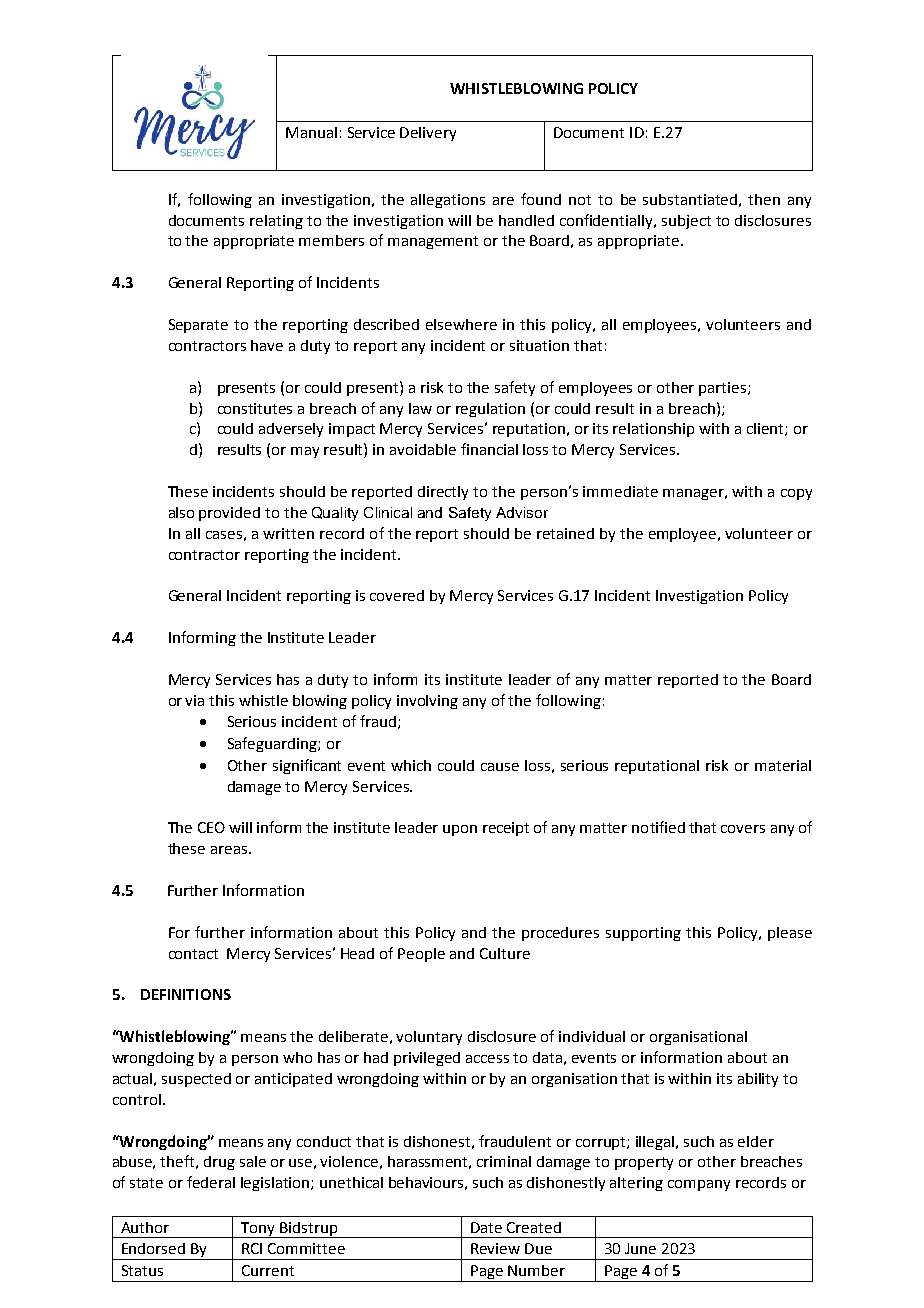 Image resolution: width=924 pixels, height=1308 pixels. What do you see at coordinates (722, 389) in the document?
I see `parties` at bounding box center [722, 389].
